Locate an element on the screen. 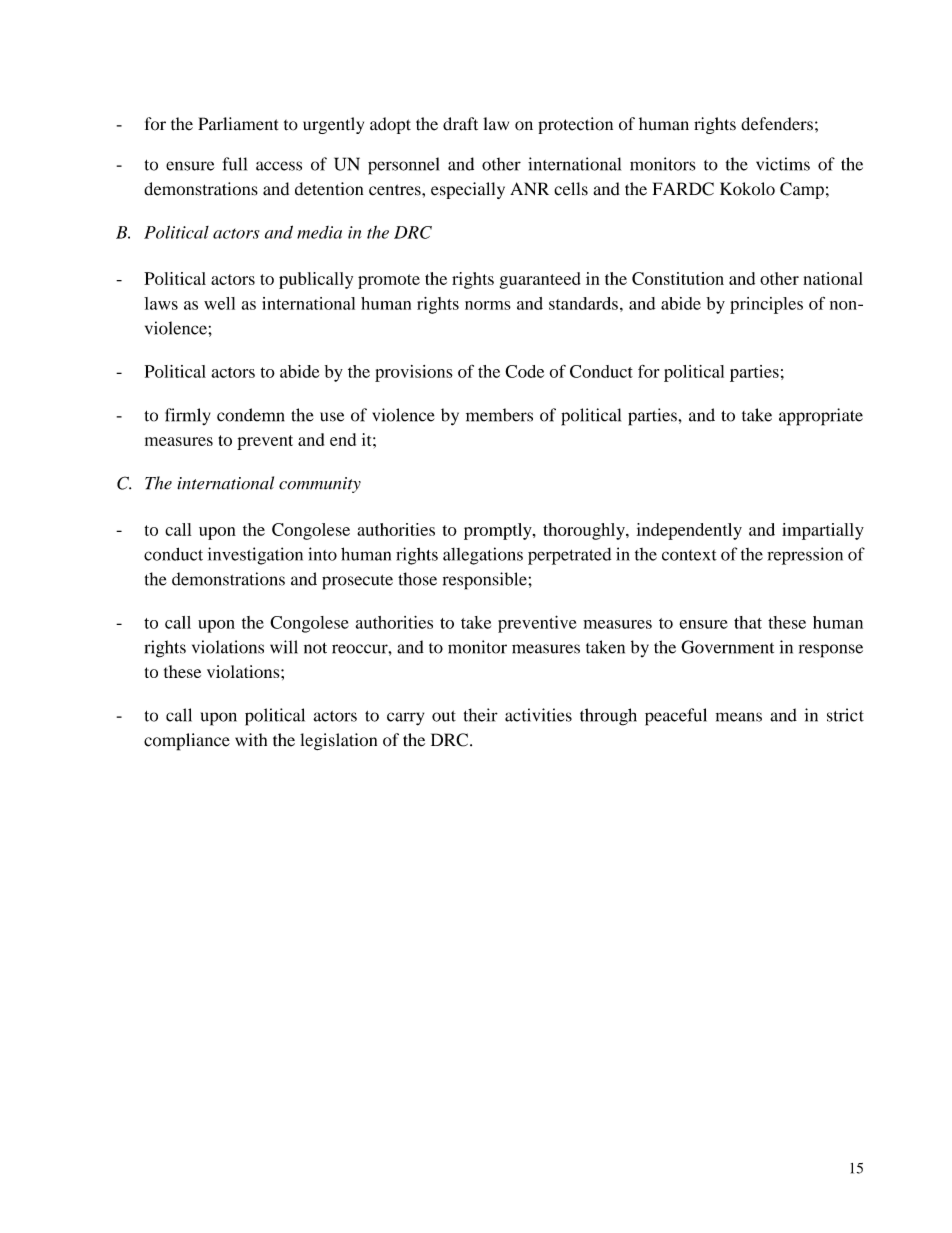 The image size is (952, 1233). with is located at coordinates (251, 740).
